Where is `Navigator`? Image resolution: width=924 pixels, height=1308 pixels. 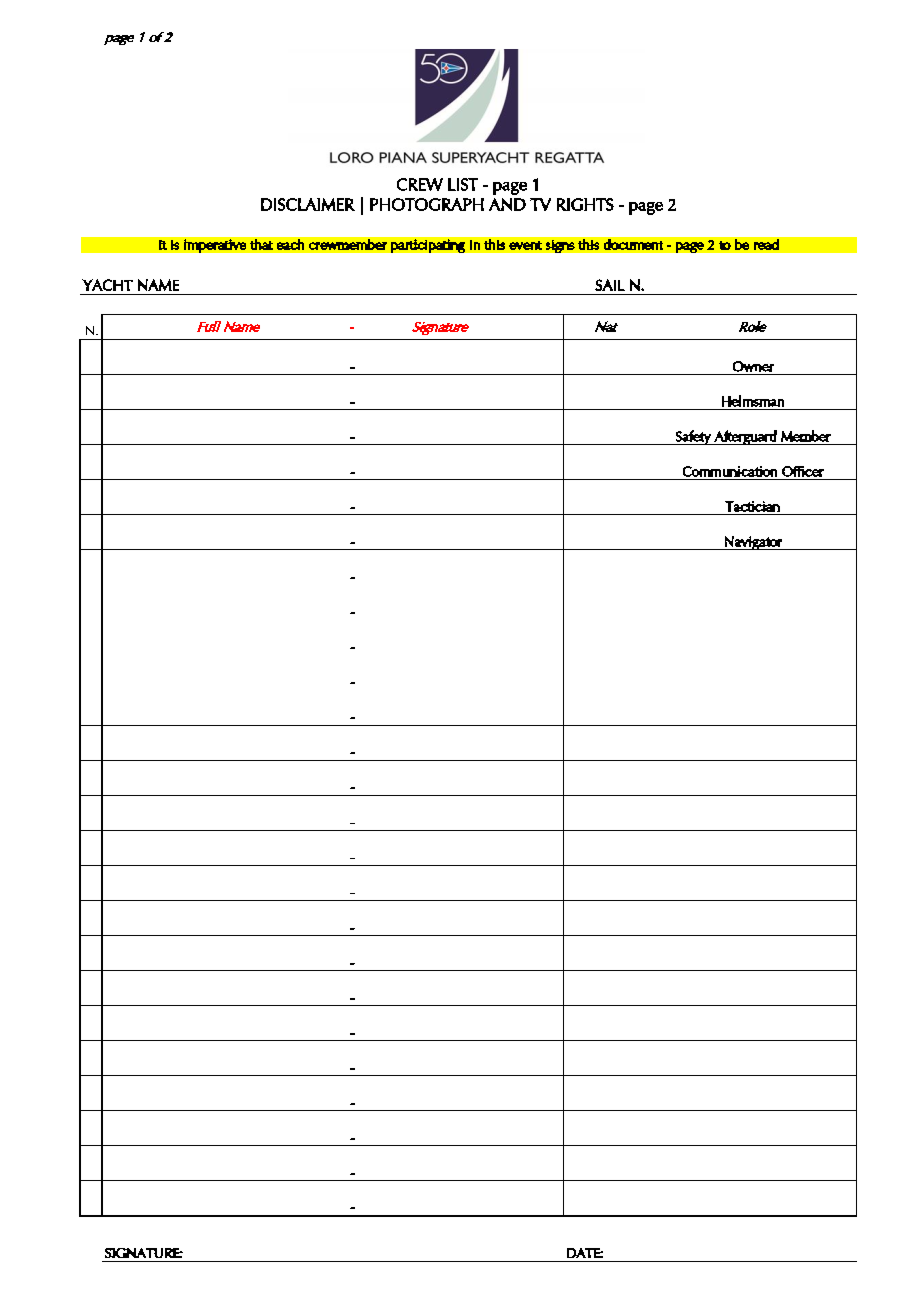
Navigator is located at coordinates (753, 543).
